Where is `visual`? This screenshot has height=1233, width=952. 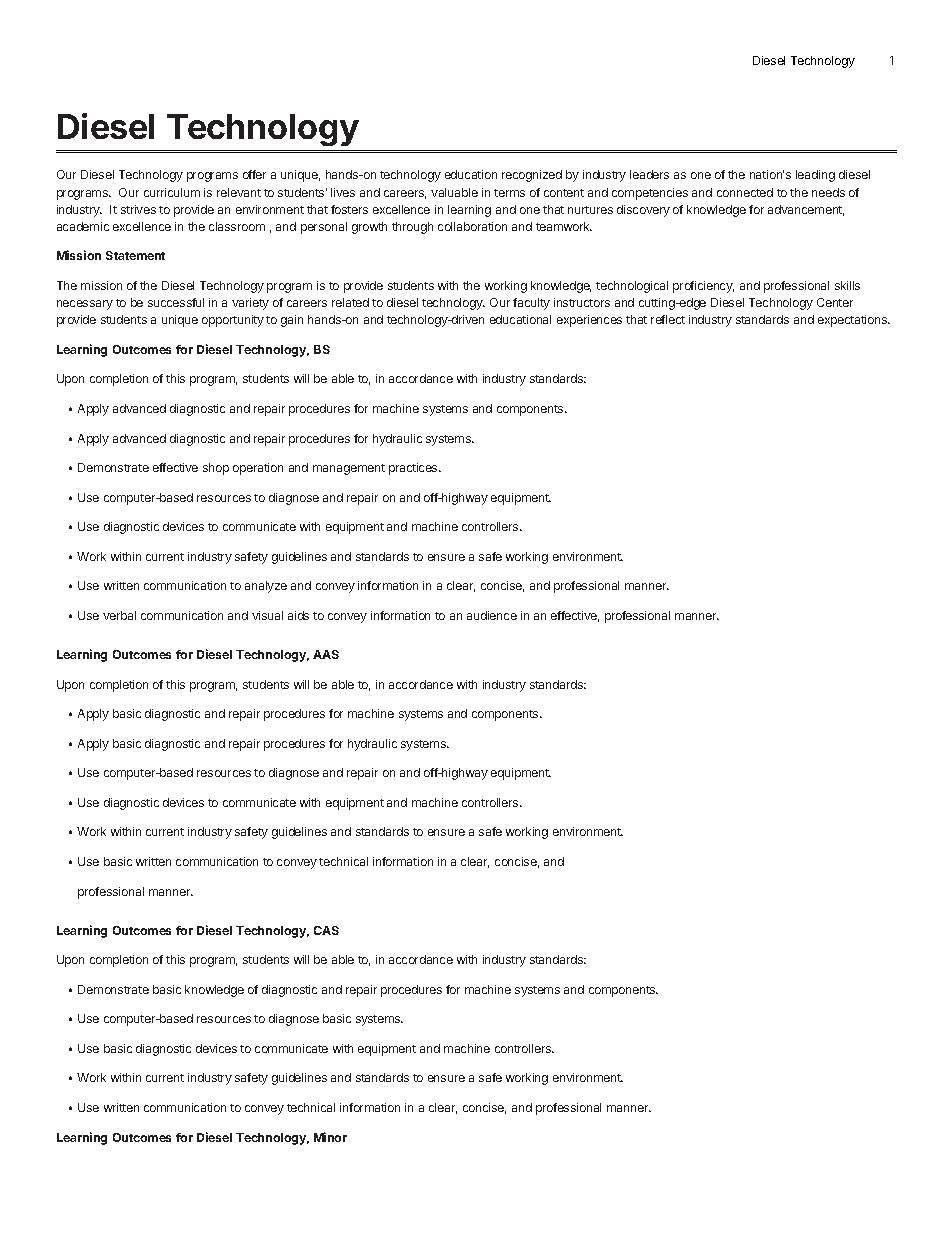 visual is located at coordinates (267, 615).
